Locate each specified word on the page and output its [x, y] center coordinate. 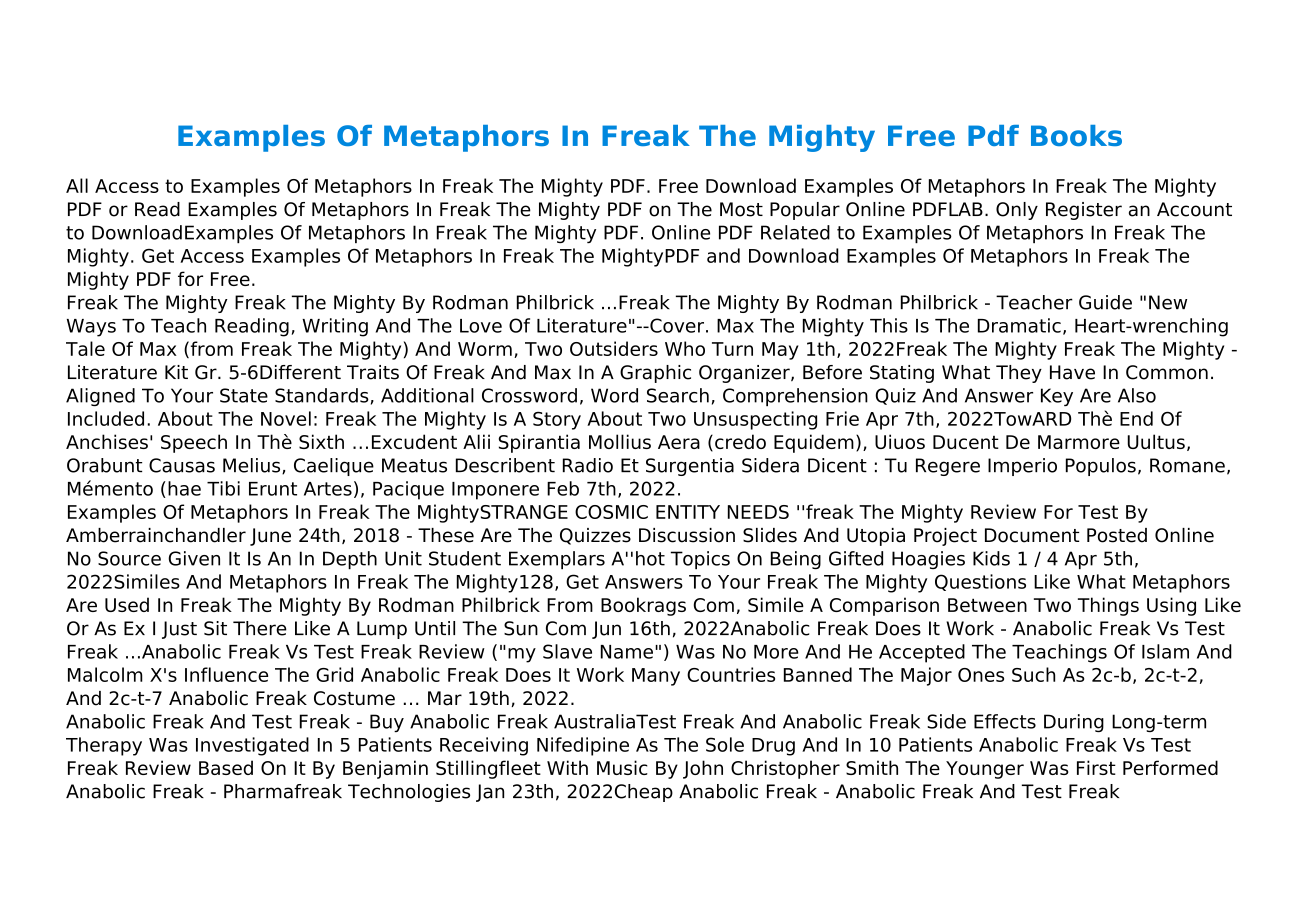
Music [622, 767]
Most [741, 209]
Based [226, 767]
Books [1076, 135]
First [1096, 767]
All [77, 185]
